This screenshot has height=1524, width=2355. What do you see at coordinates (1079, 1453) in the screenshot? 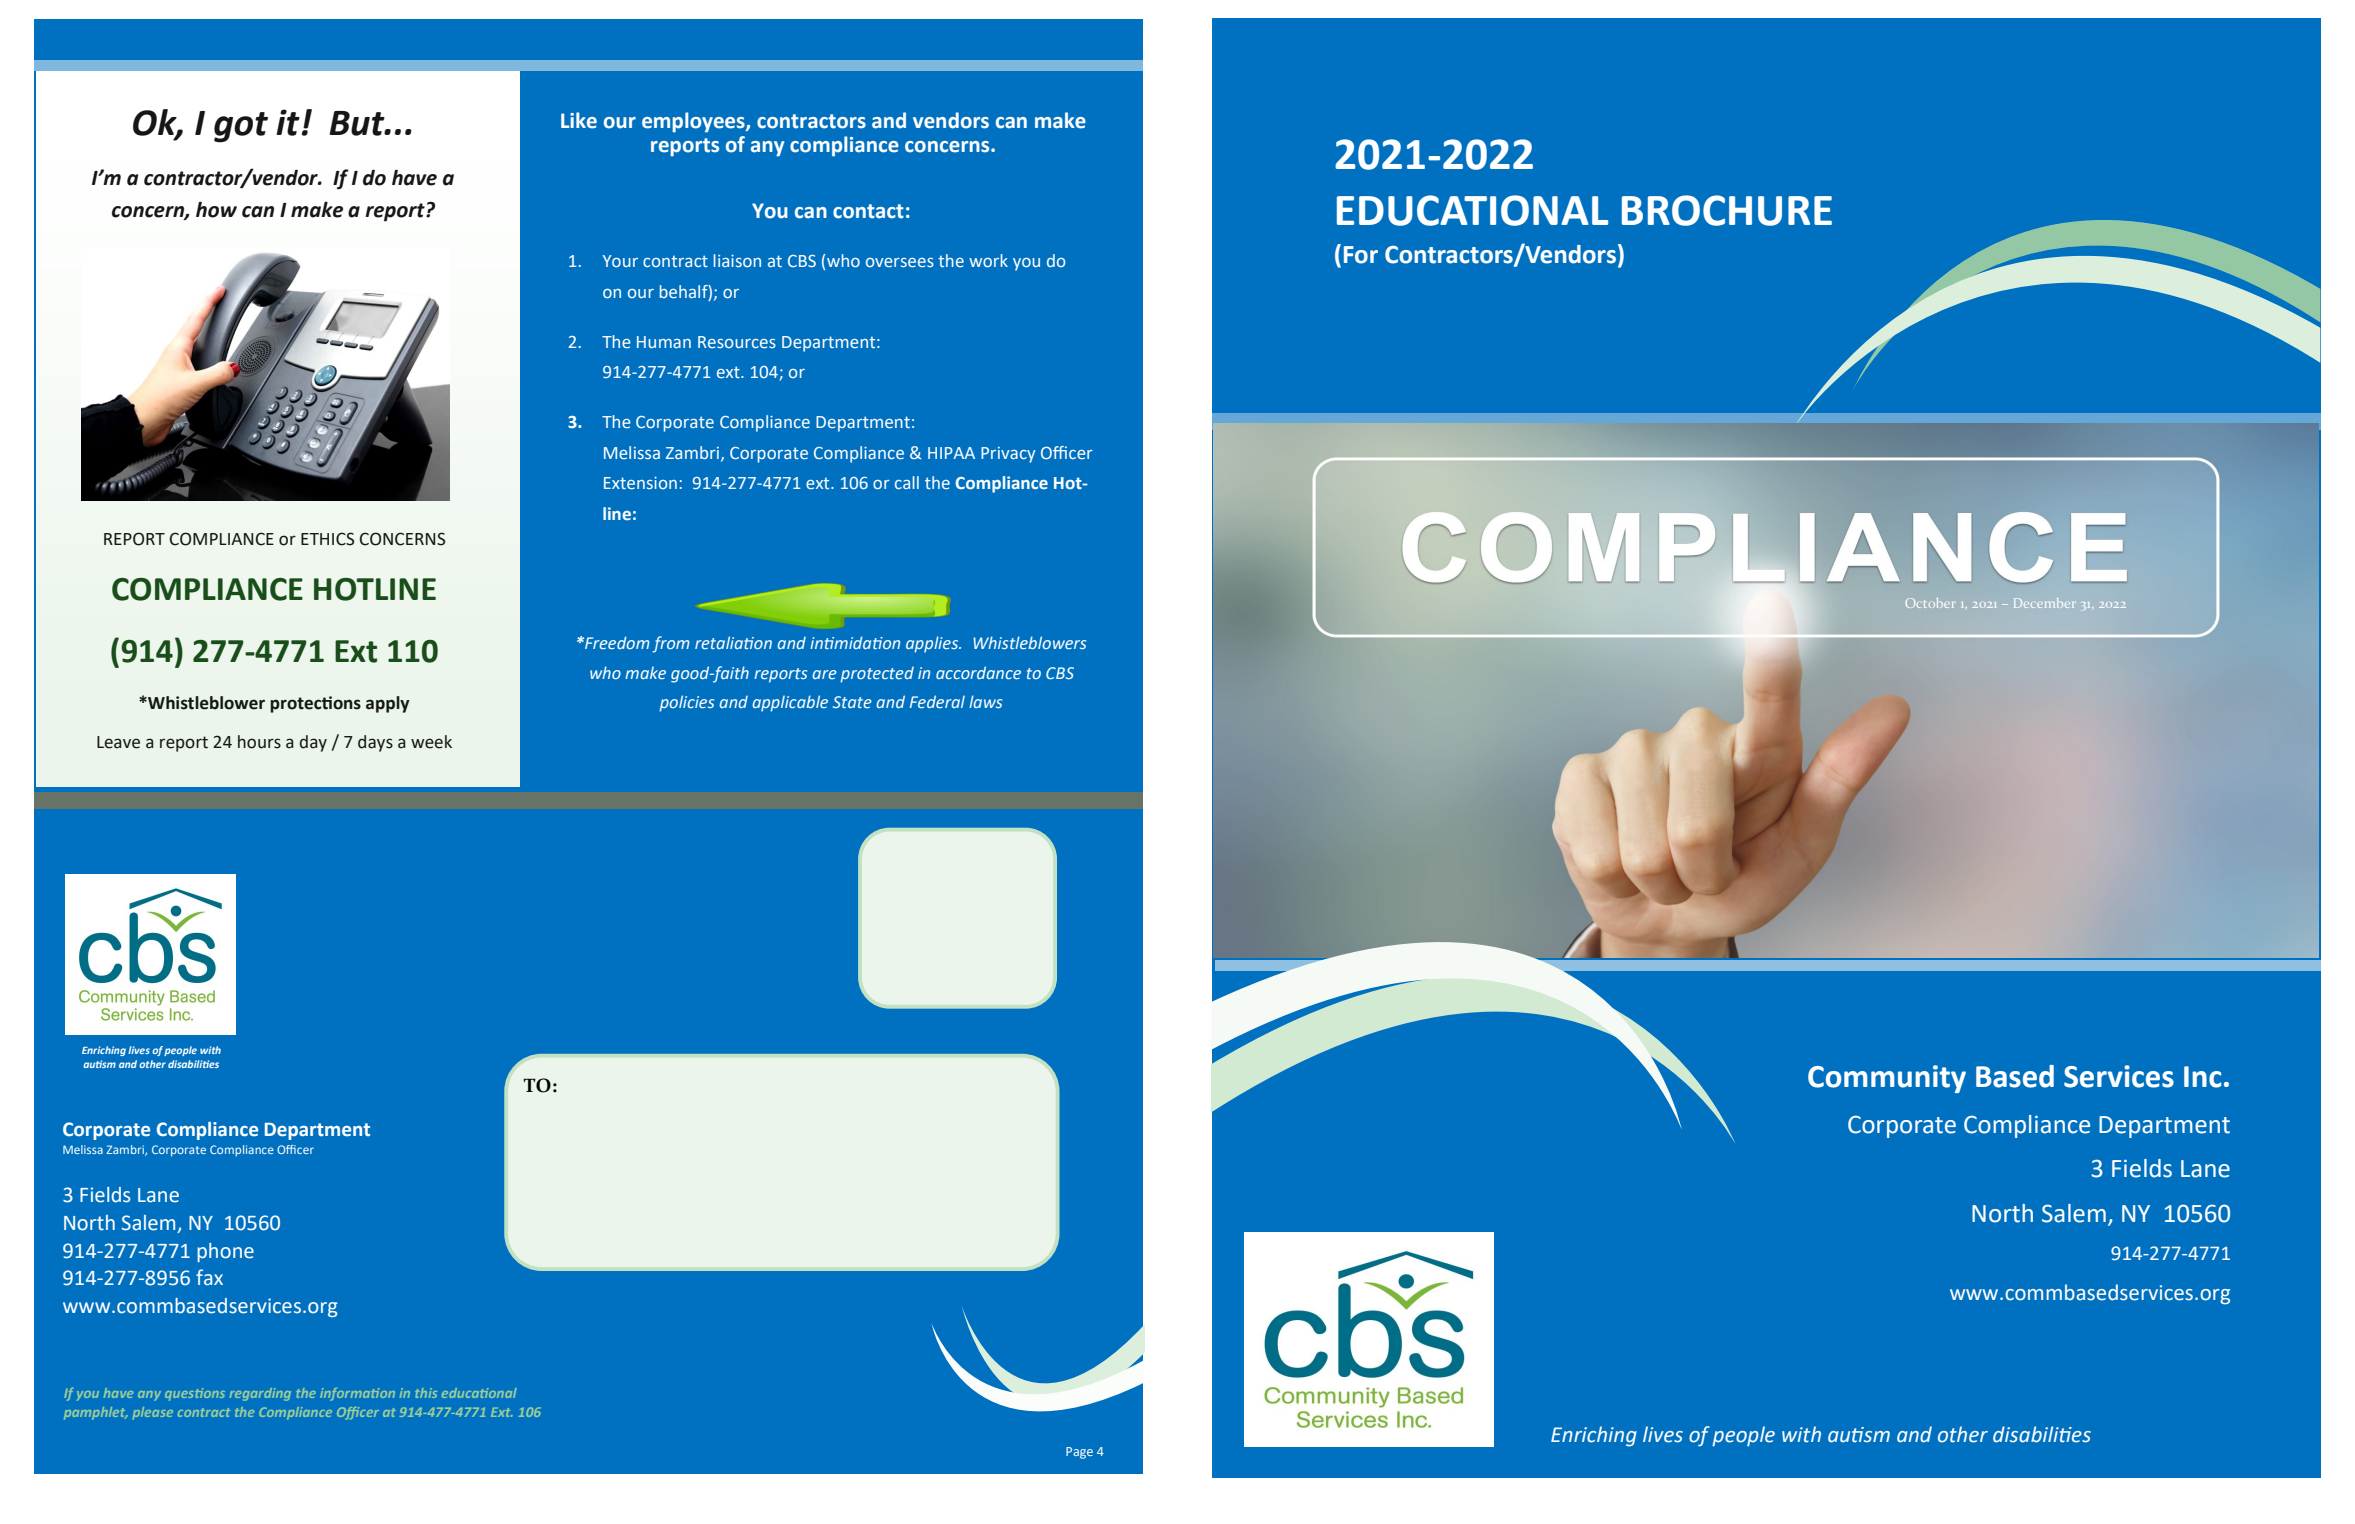
I see `Page` at bounding box center [1079, 1453].
